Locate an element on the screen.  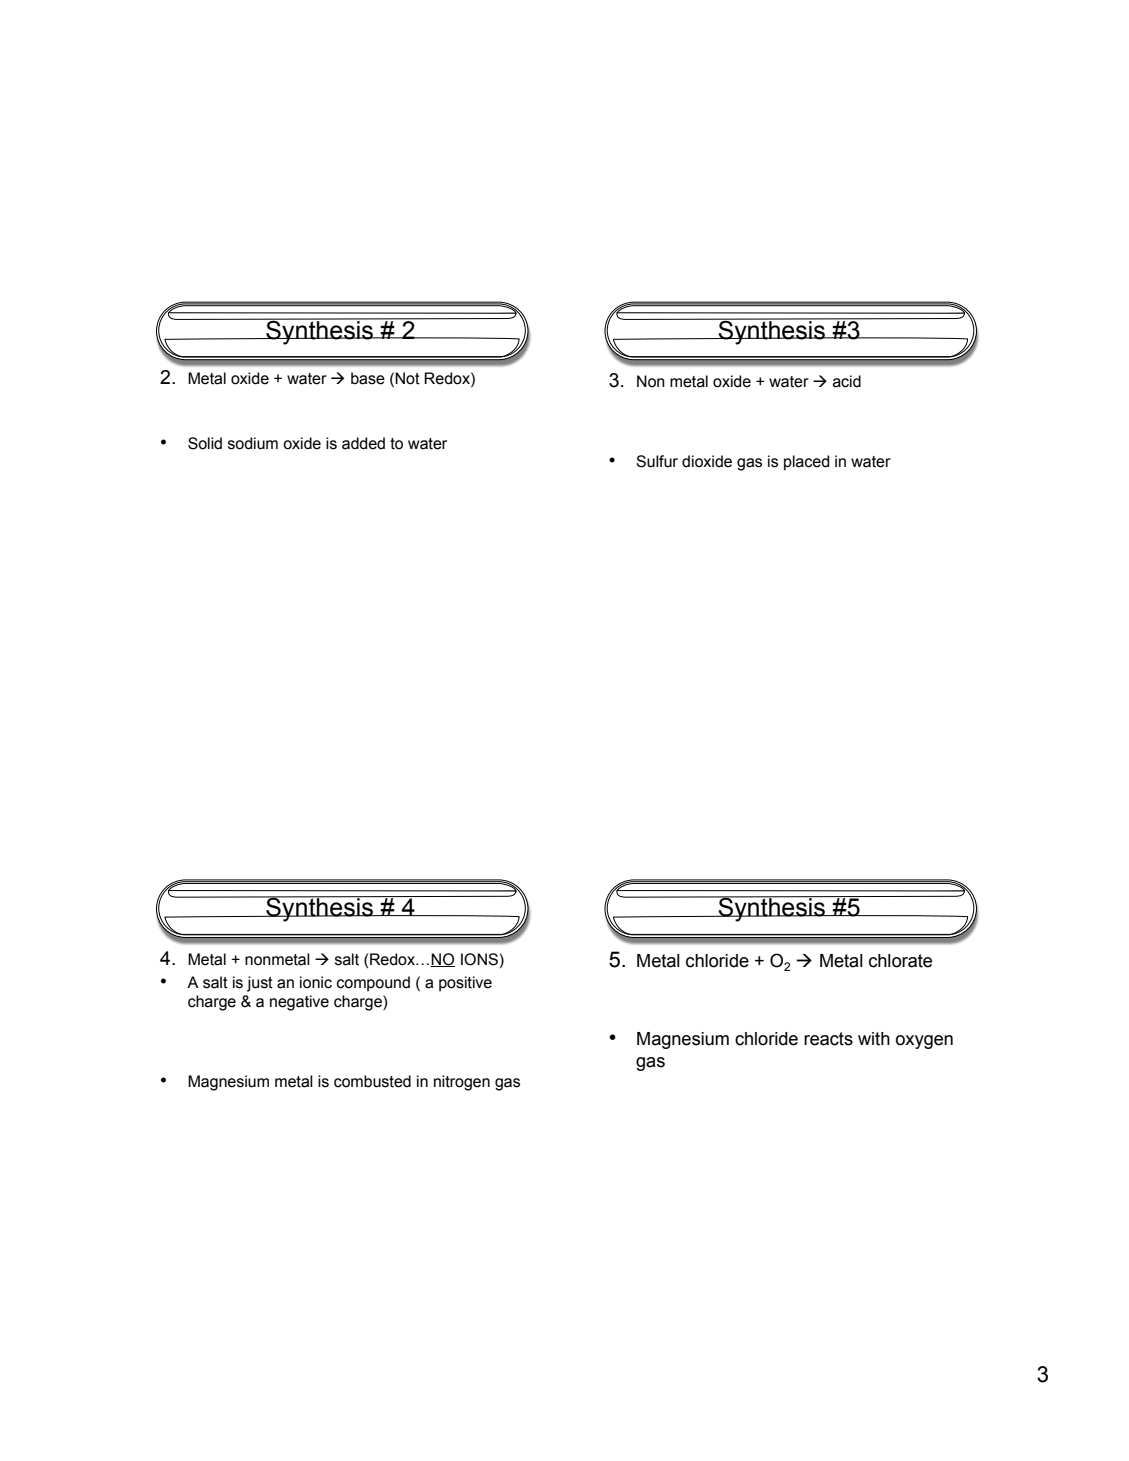
combusted is located at coordinates (372, 1081).
